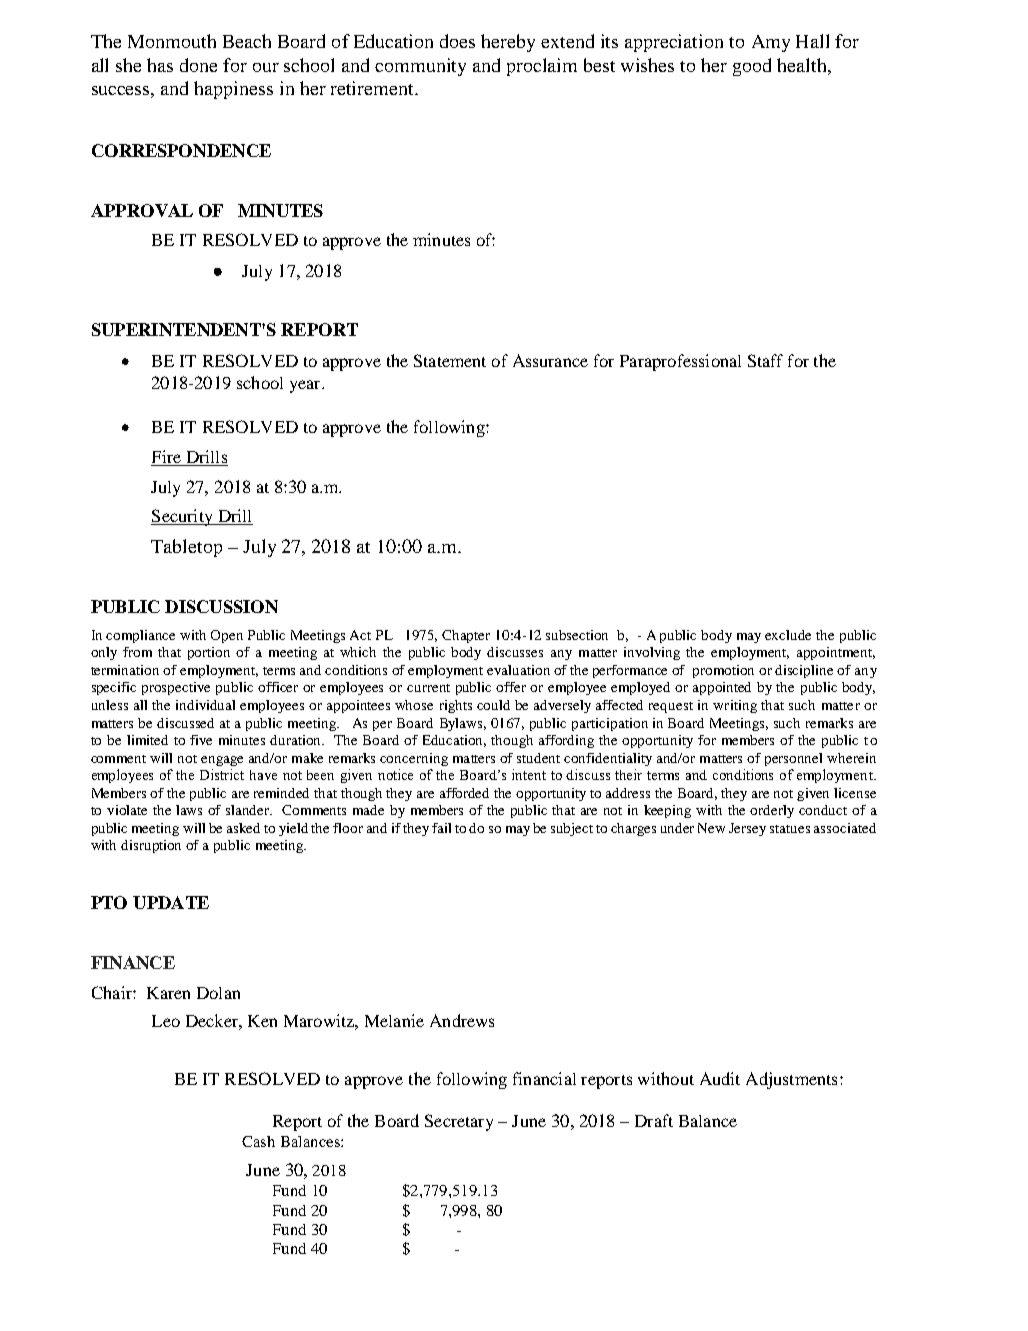 The height and width of the screenshot is (1331, 1028). What do you see at coordinates (765, 360) in the screenshot?
I see `Staff` at bounding box center [765, 360].
